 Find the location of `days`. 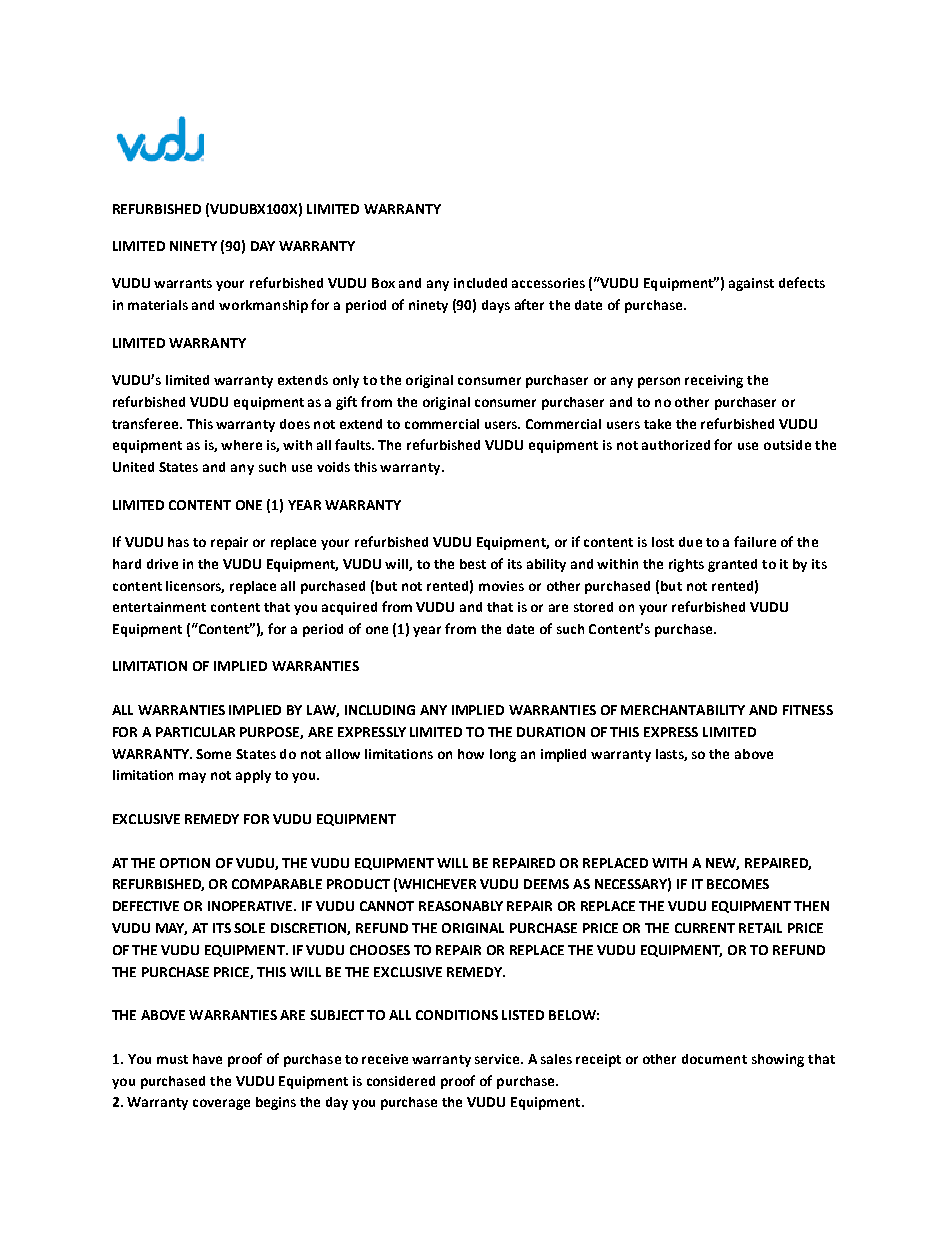

days is located at coordinates (496, 306).
